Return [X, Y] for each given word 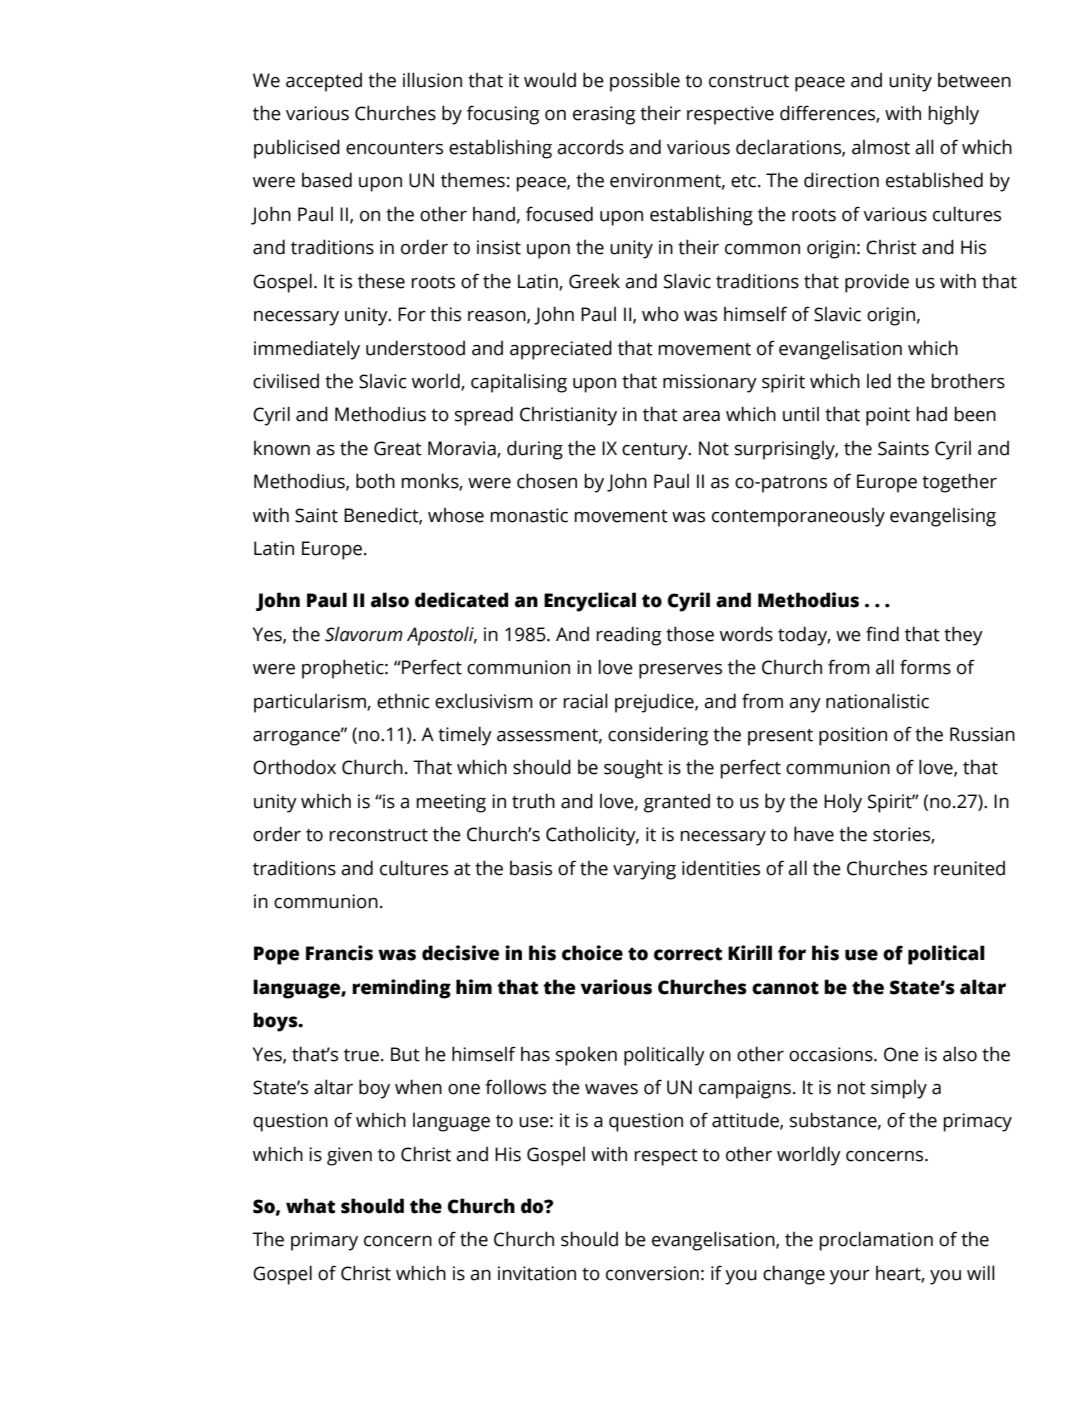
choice [592, 953]
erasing [604, 115]
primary [324, 1241]
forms [925, 667]
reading [628, 636]
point [888, 416]
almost [881, 147]
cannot [785, 988]
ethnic [403, 701]
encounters [394, 148]
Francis [339, 953]
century [656, 451]
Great [398, 448]
